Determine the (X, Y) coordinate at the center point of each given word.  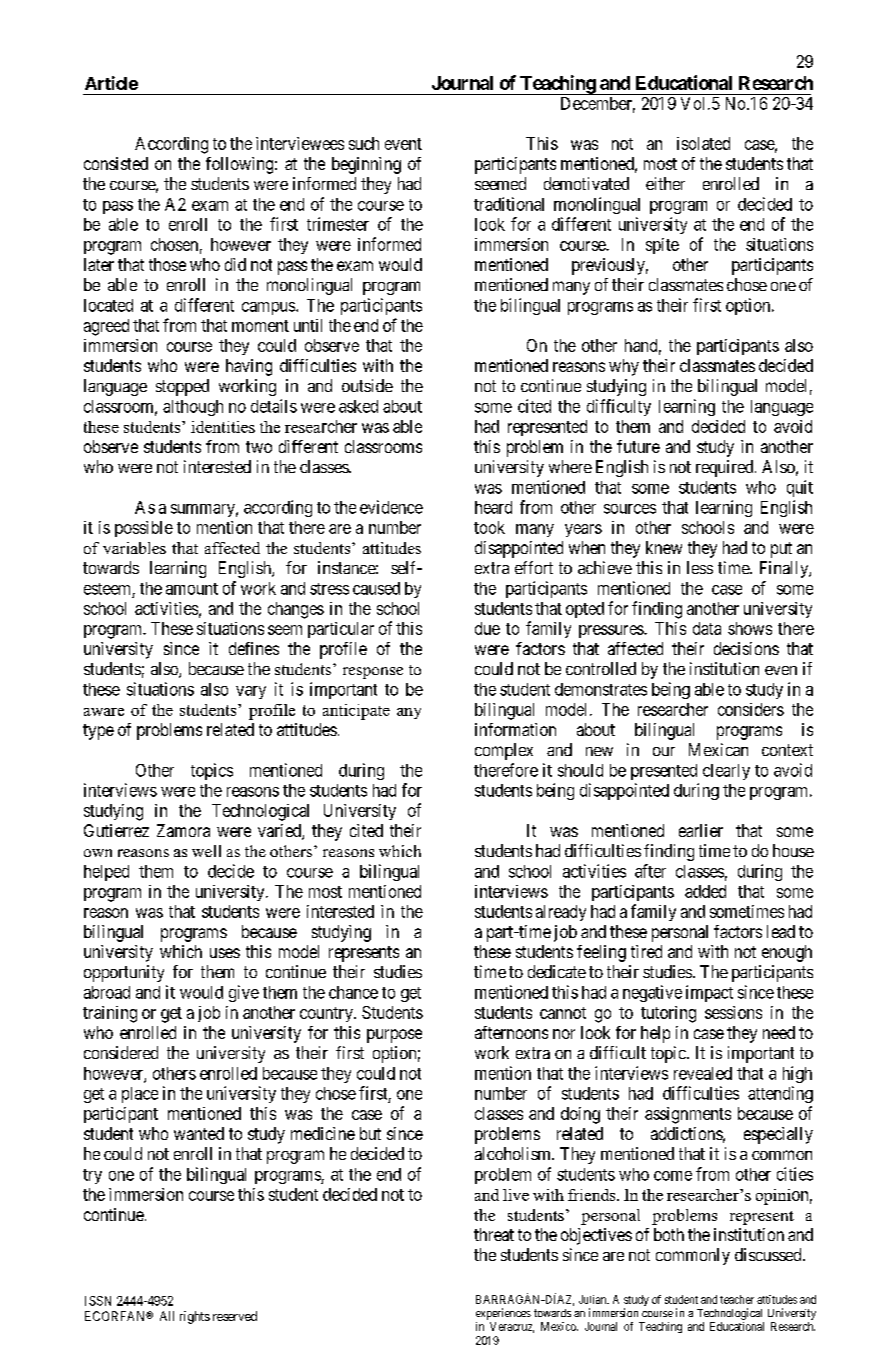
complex (504, 751)
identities (223, 427)
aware (104, 712)
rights (195, 1317)
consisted (116, 163)
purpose (394, 1036)
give (244, 993)
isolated (703, 143)
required (726, 468)
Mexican (718, 749)
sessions (733, 1012)
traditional (509, 204)
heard (493, 507)
